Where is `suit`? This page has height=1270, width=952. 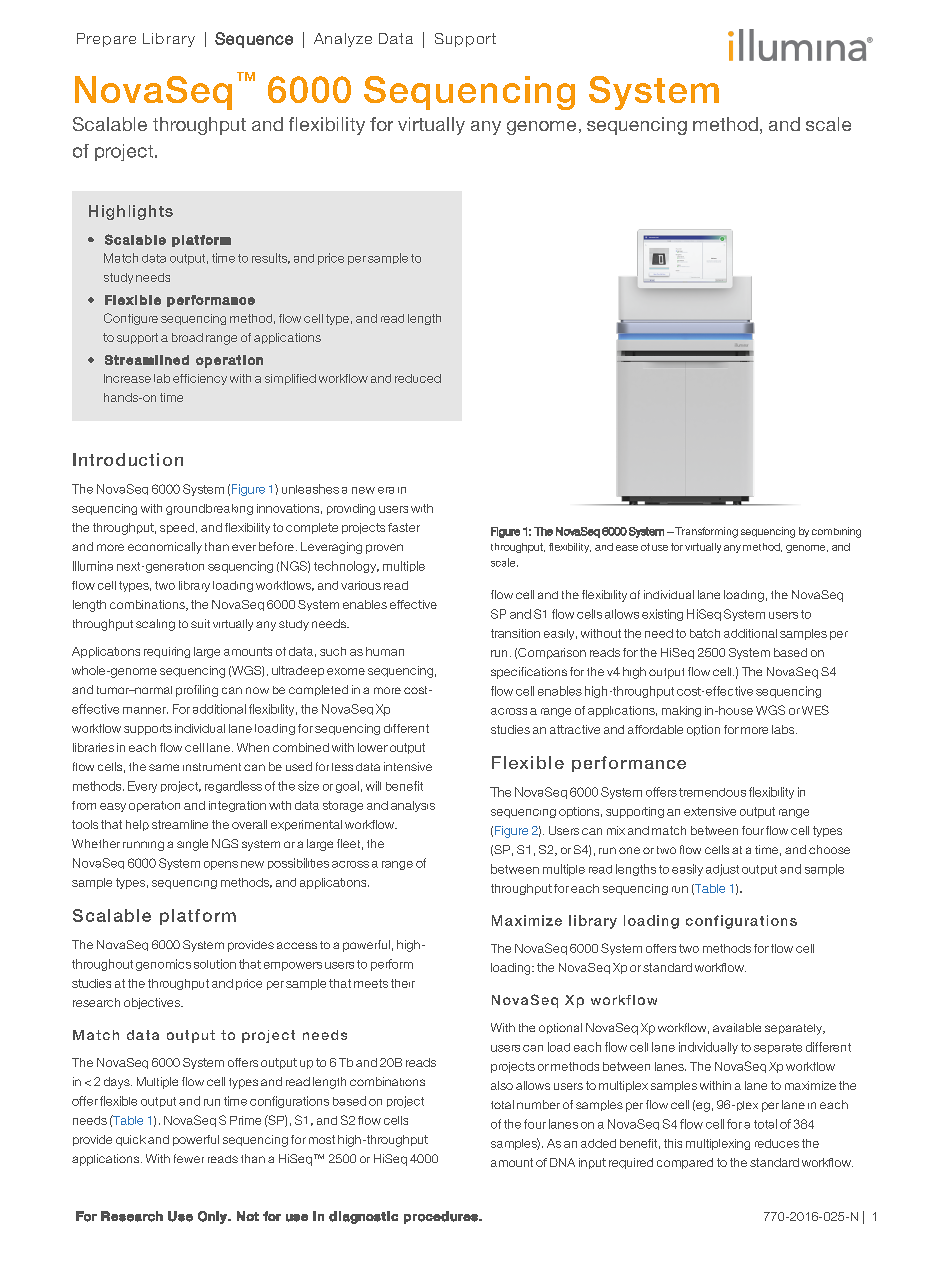
suit is located at coordinates (200, 623).
